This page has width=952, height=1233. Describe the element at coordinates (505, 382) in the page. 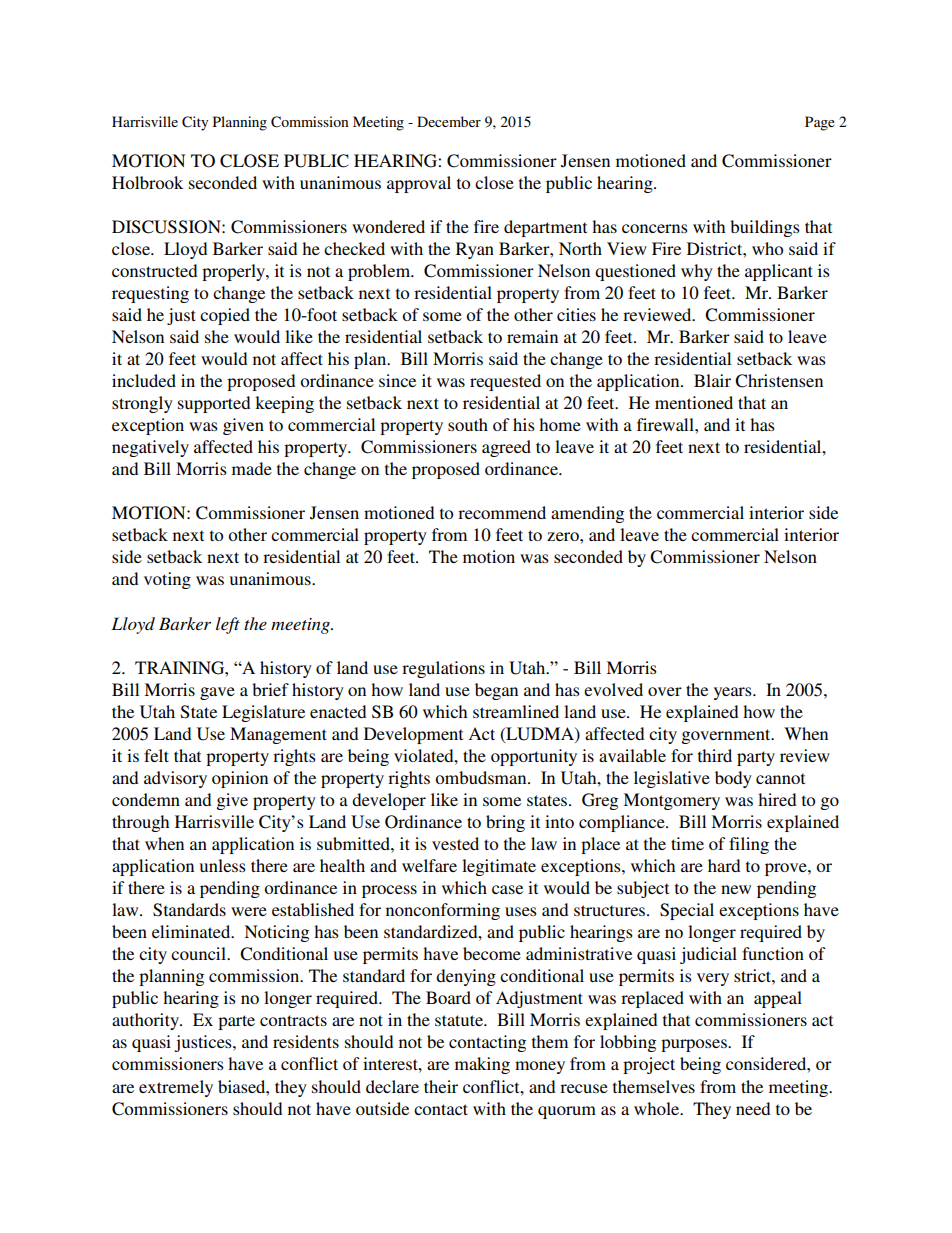

I see `requested` at that location.
